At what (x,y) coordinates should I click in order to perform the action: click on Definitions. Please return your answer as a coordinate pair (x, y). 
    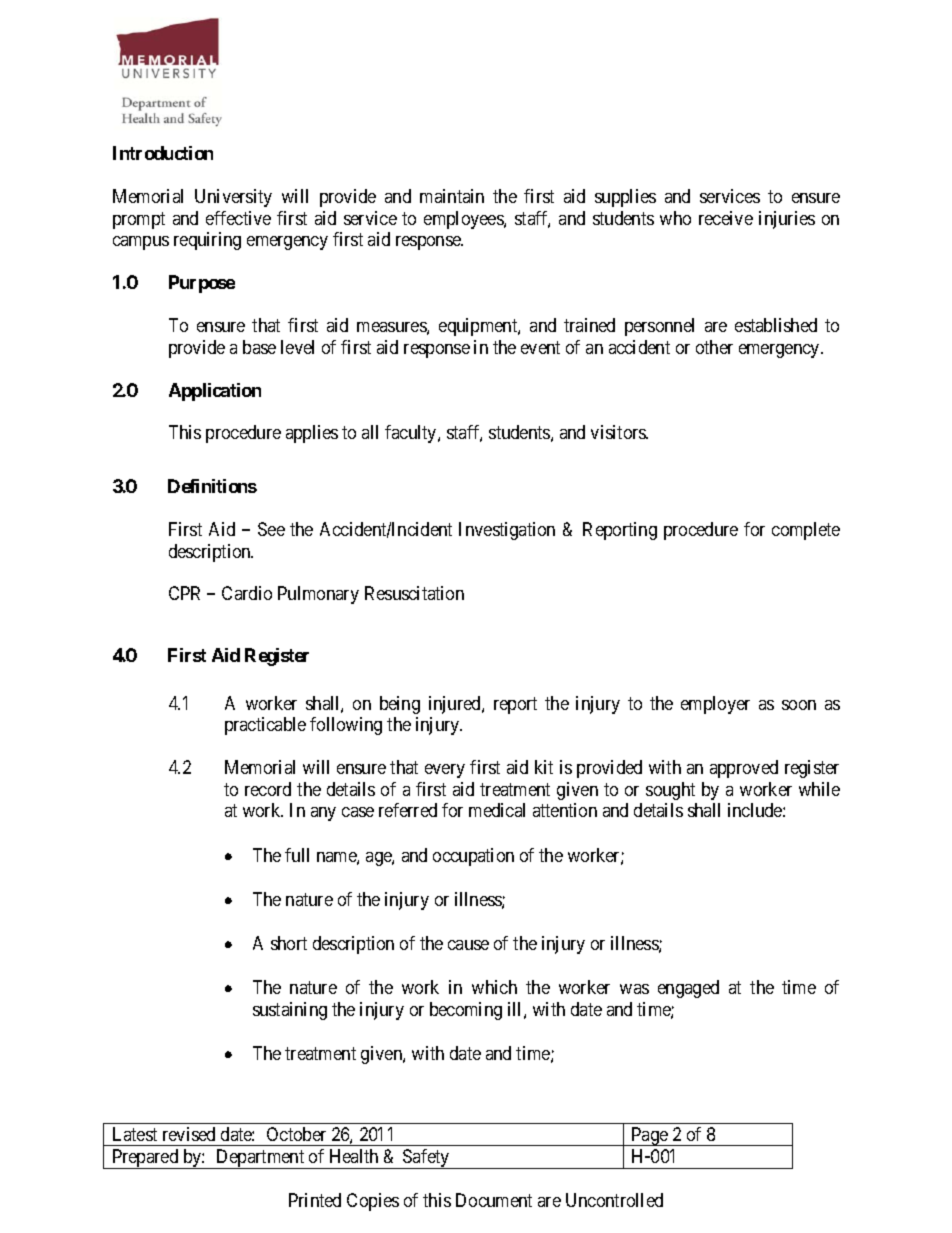
    Looking at the image, I should click on (212, 486).
